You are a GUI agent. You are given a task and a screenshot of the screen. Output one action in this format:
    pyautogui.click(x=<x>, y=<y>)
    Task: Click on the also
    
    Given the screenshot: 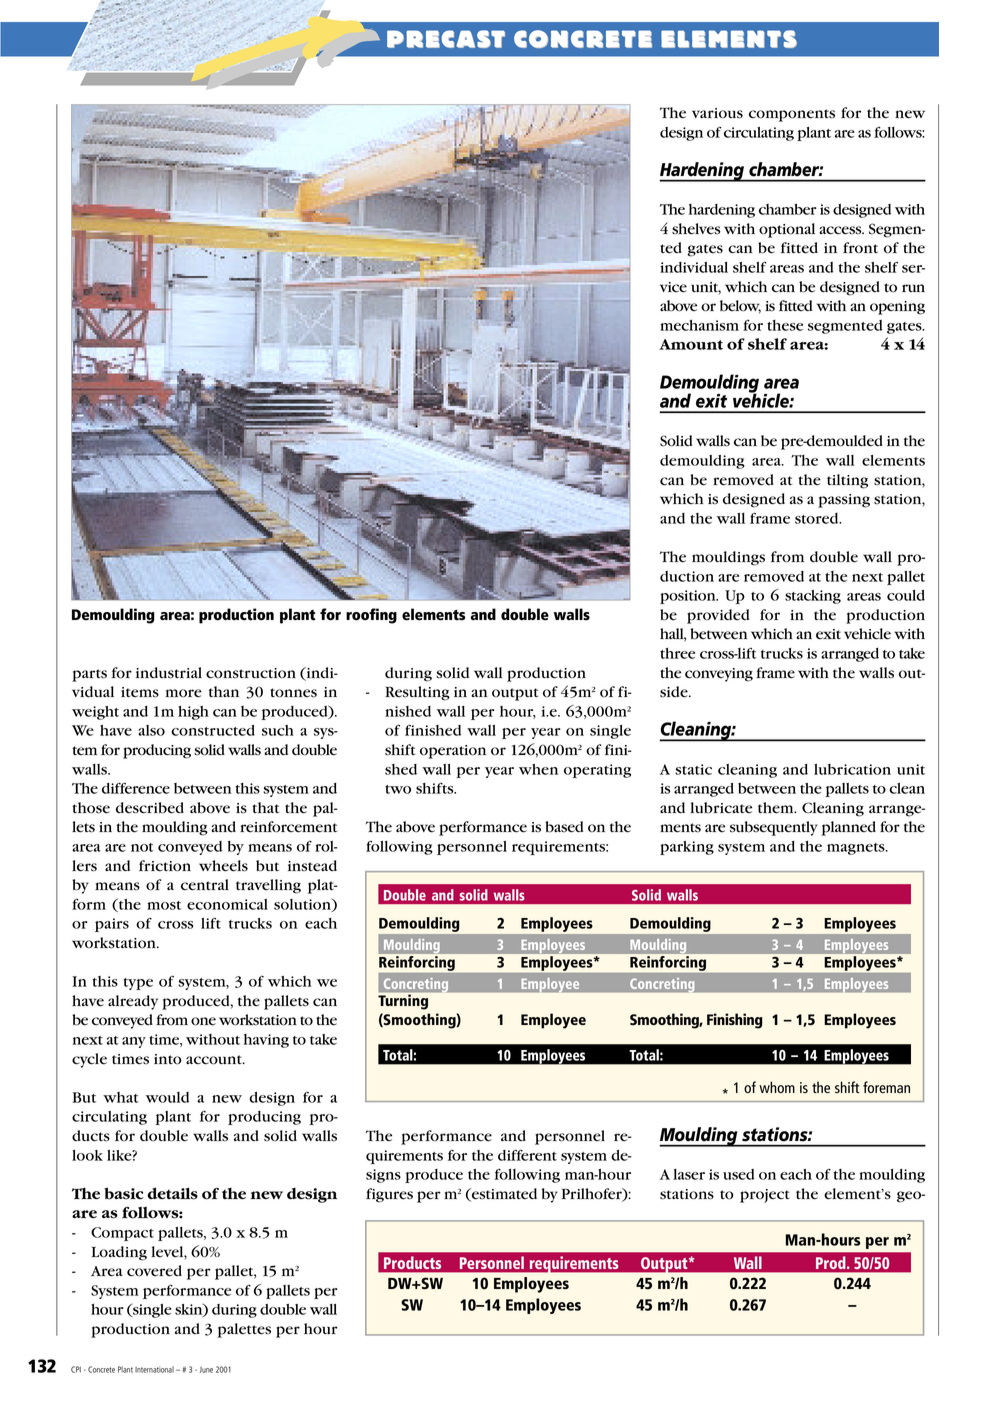 What is the action you would take?
    pyautogui.click(x=151, y=730)
